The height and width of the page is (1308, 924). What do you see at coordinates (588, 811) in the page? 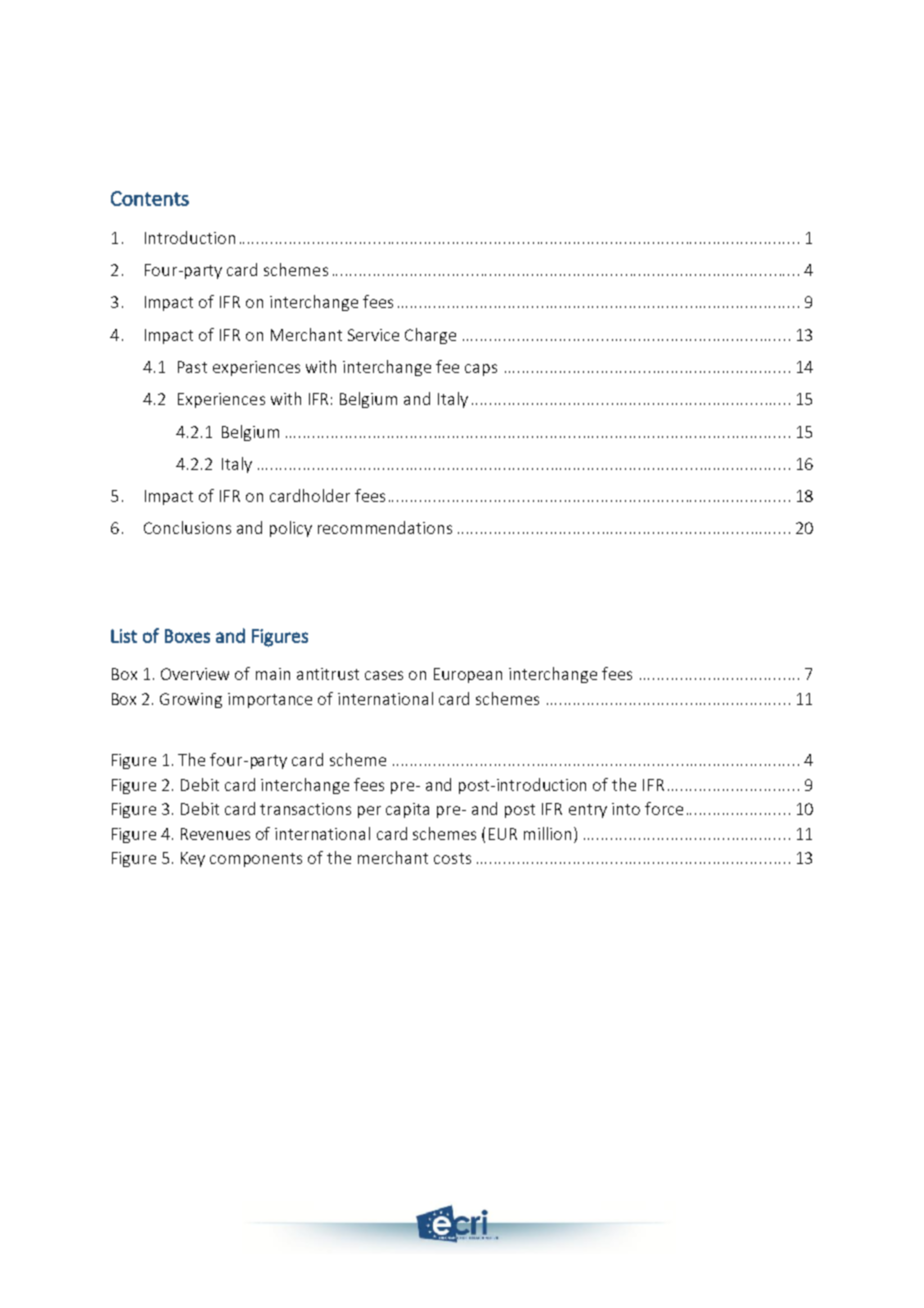
I see `entry` at bounding box center [588, 811].
